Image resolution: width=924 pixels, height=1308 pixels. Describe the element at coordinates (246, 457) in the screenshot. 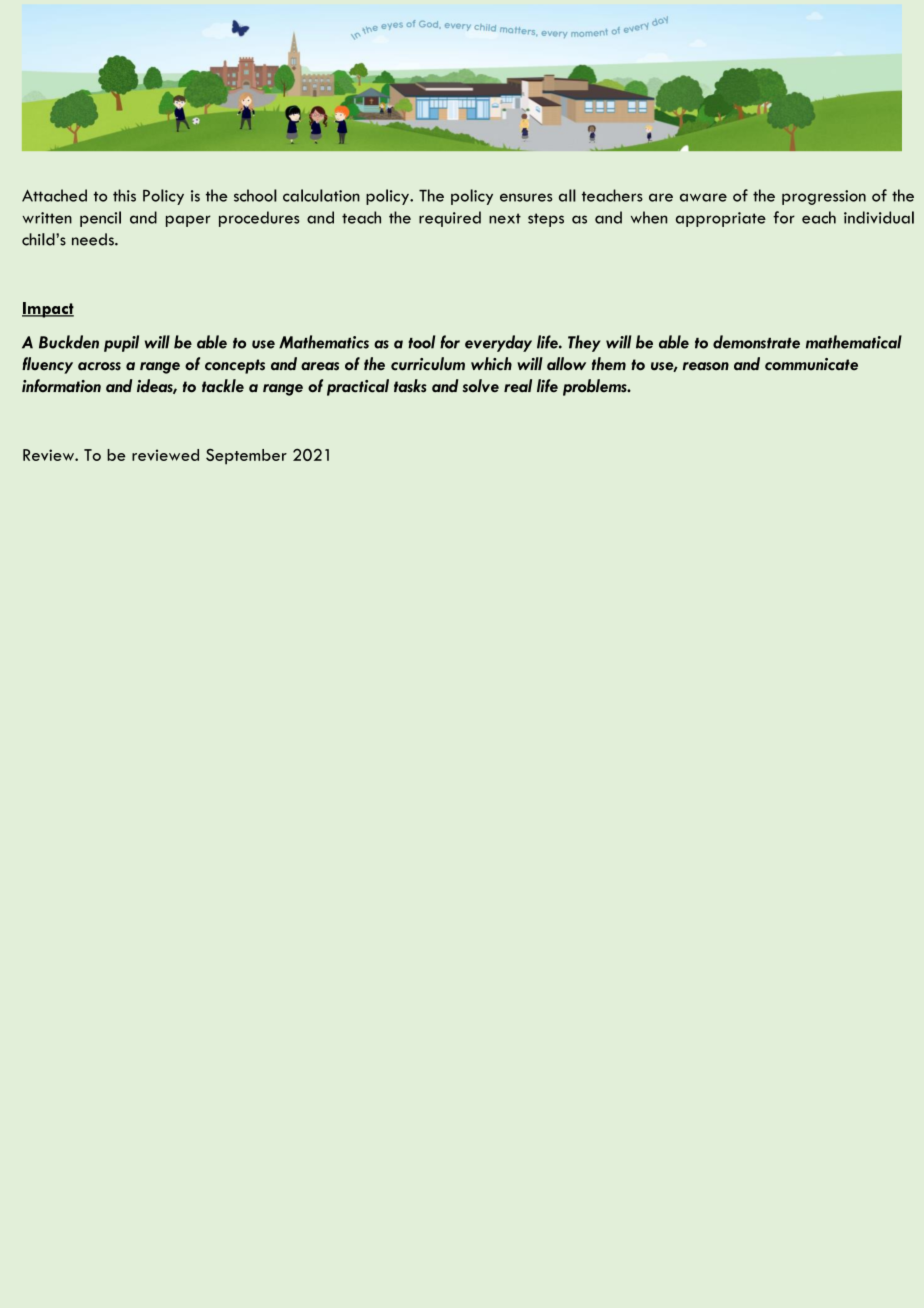

I see `September` at that location.
